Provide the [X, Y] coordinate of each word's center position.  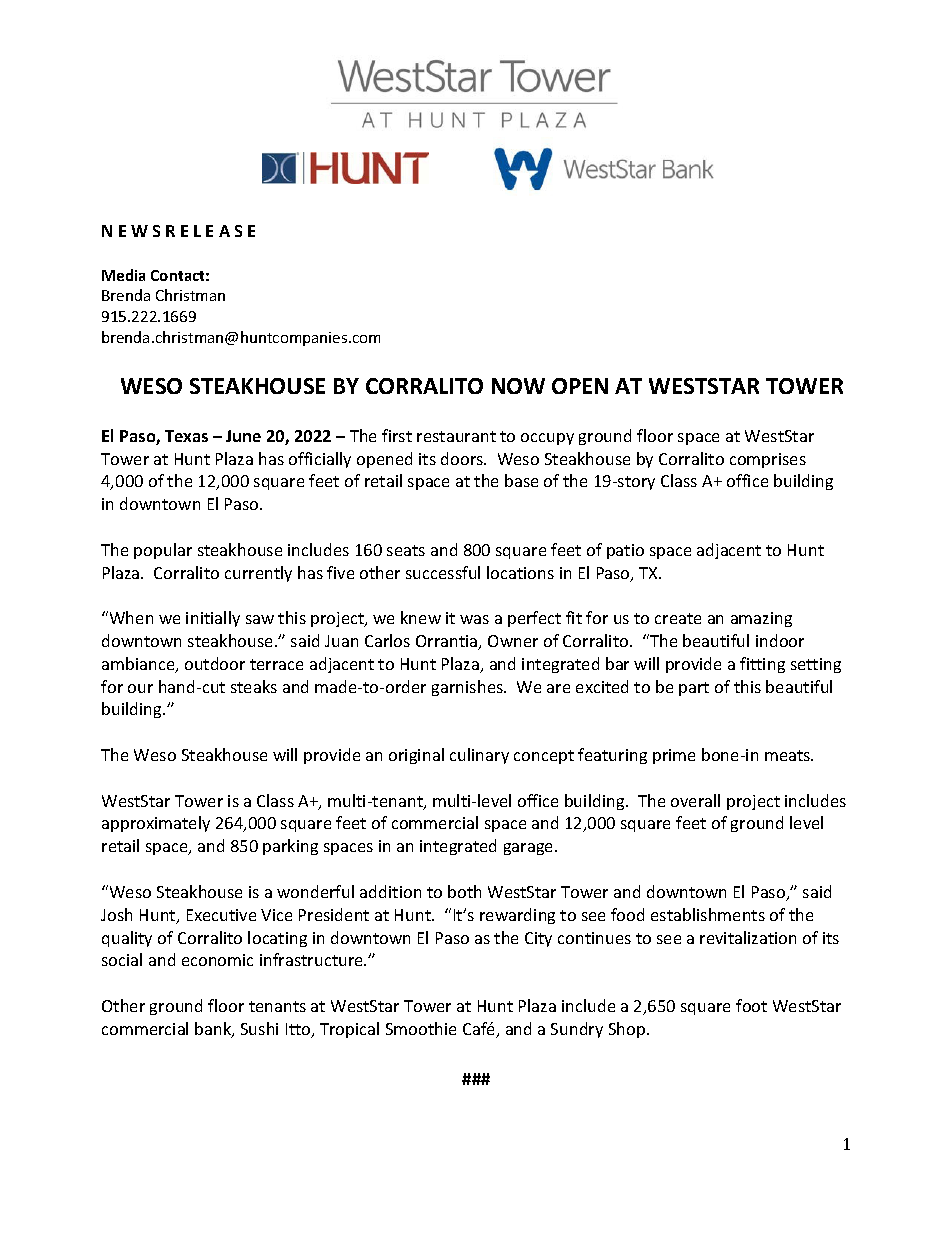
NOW [518, 386]
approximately [156, 824]
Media [123, 275]
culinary [479, 756]
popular [163, 551]
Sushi [259, 1028]
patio [625, 551]
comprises [768, 460]
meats [789, 755]
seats [406, 550]
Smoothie [421, 1028]
